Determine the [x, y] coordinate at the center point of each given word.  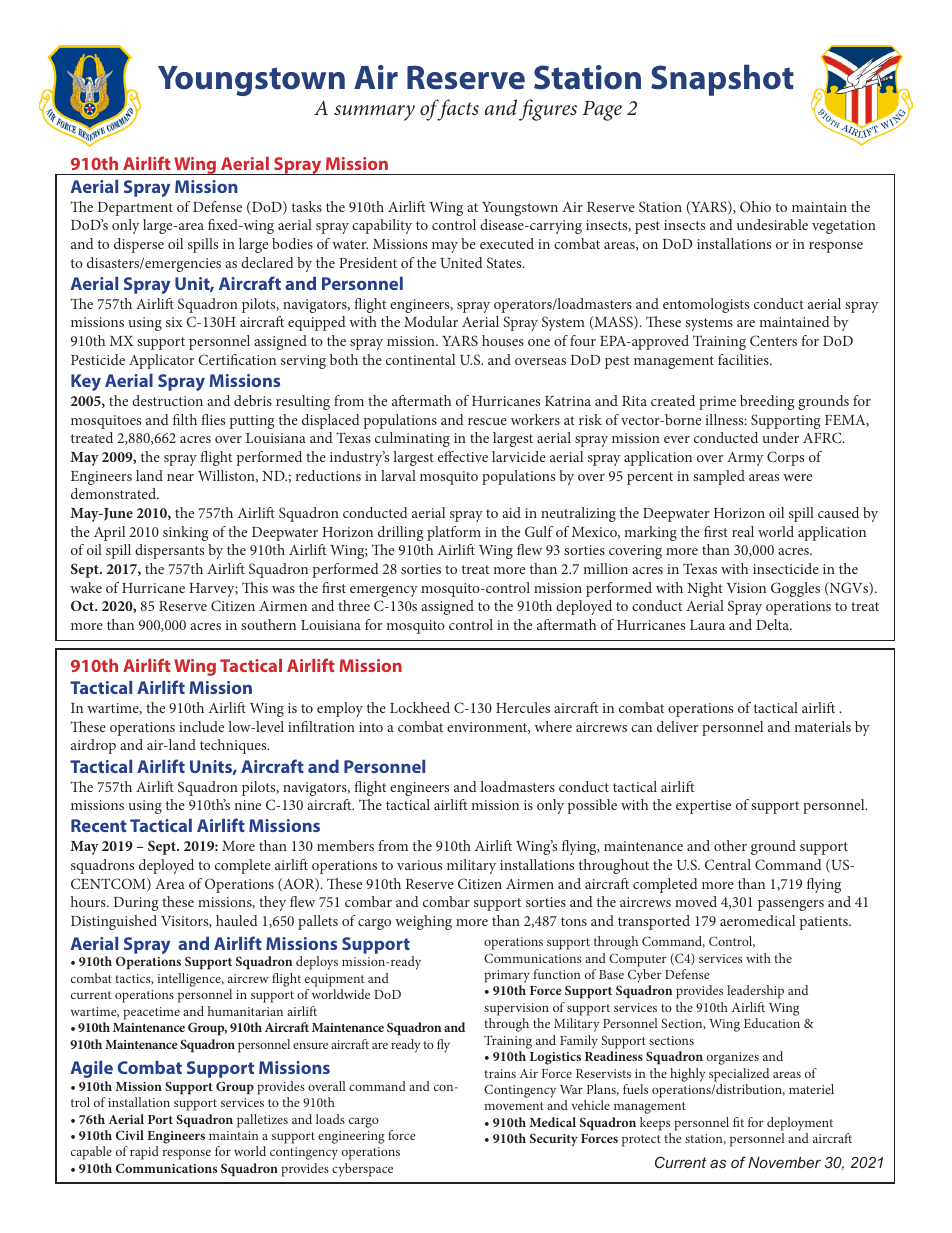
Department [135, 209]
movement [514, 1106]
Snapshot [722, 80]
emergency [384, 591]
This [255, 587]
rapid [144, 1153]
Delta [774, 624]
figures [548, 110]
